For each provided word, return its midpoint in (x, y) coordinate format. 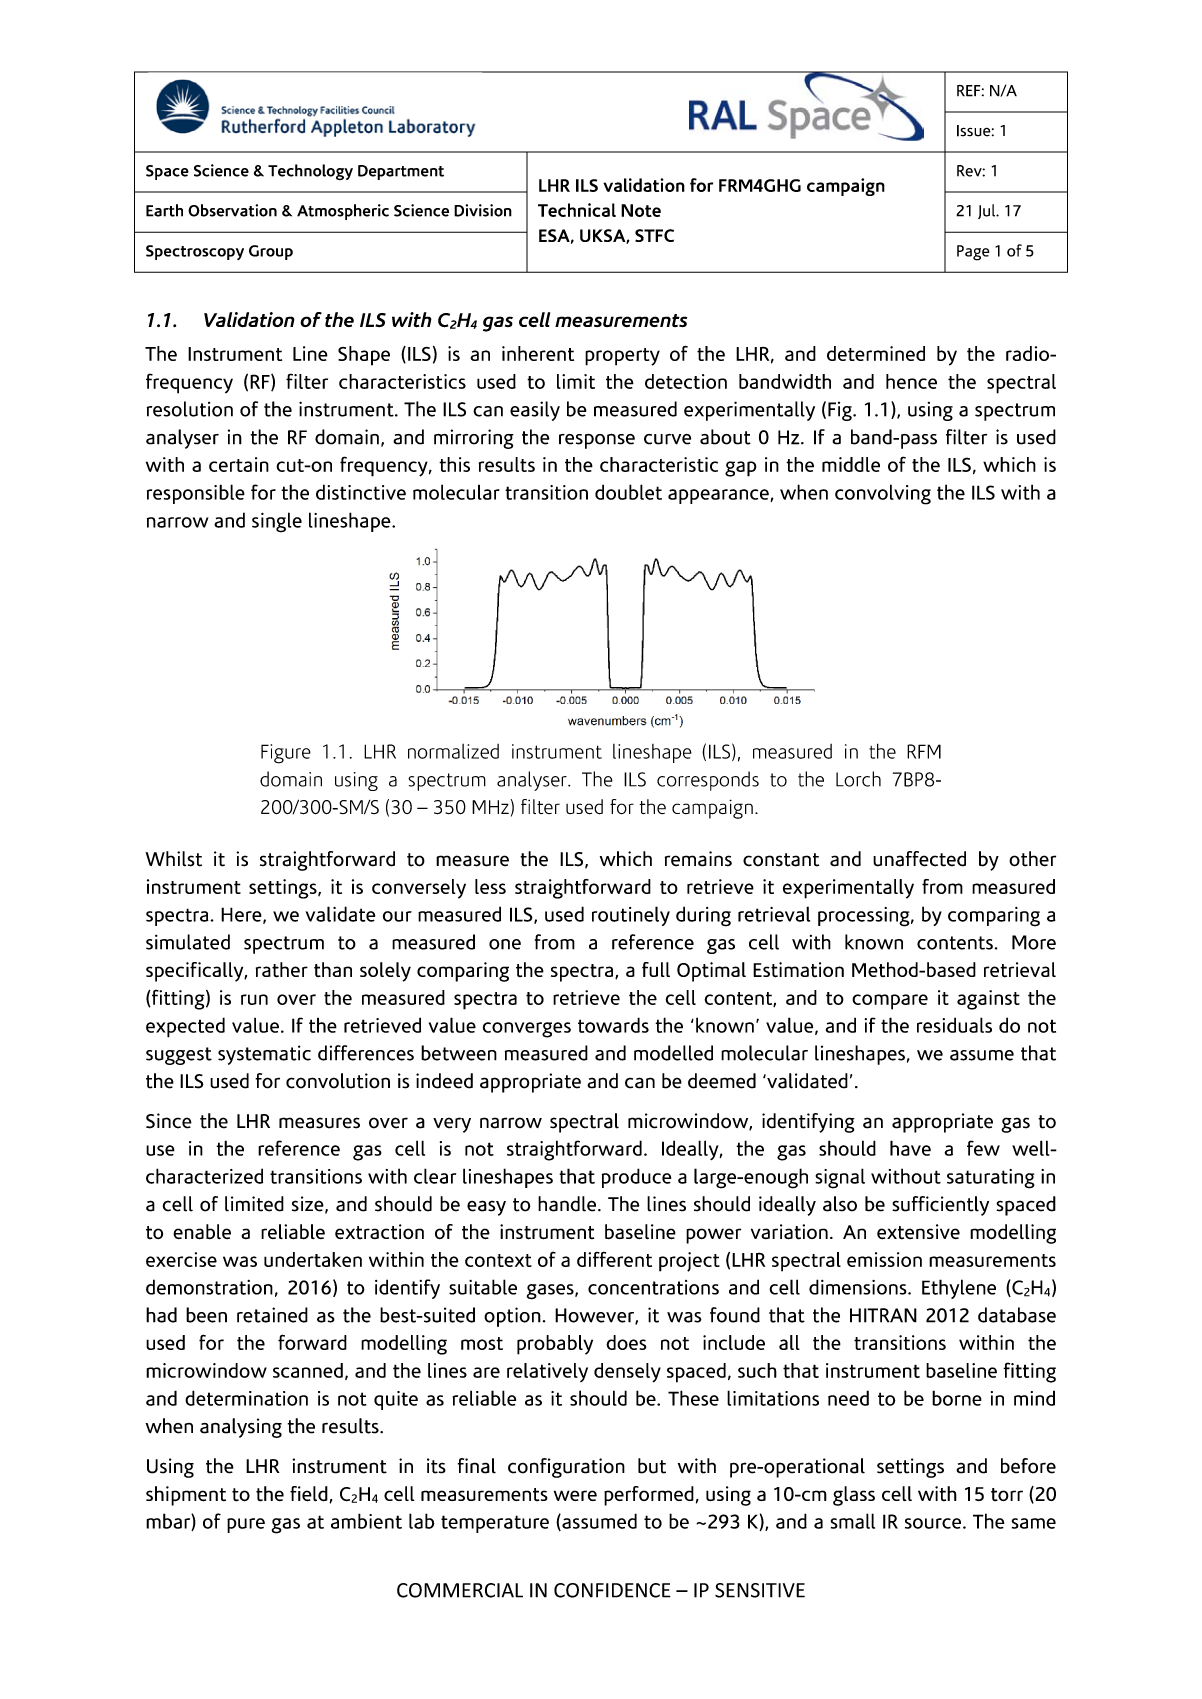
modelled (673, 1053)
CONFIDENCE (612, 1590)
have (910, 1148)
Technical (577, 210)
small (853, 1521)
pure (246, 1525)
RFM (924, 751)
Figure (286, 754)
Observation (232, 210)
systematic (264, 1055)
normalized (453, 751)
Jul (988, 211)
